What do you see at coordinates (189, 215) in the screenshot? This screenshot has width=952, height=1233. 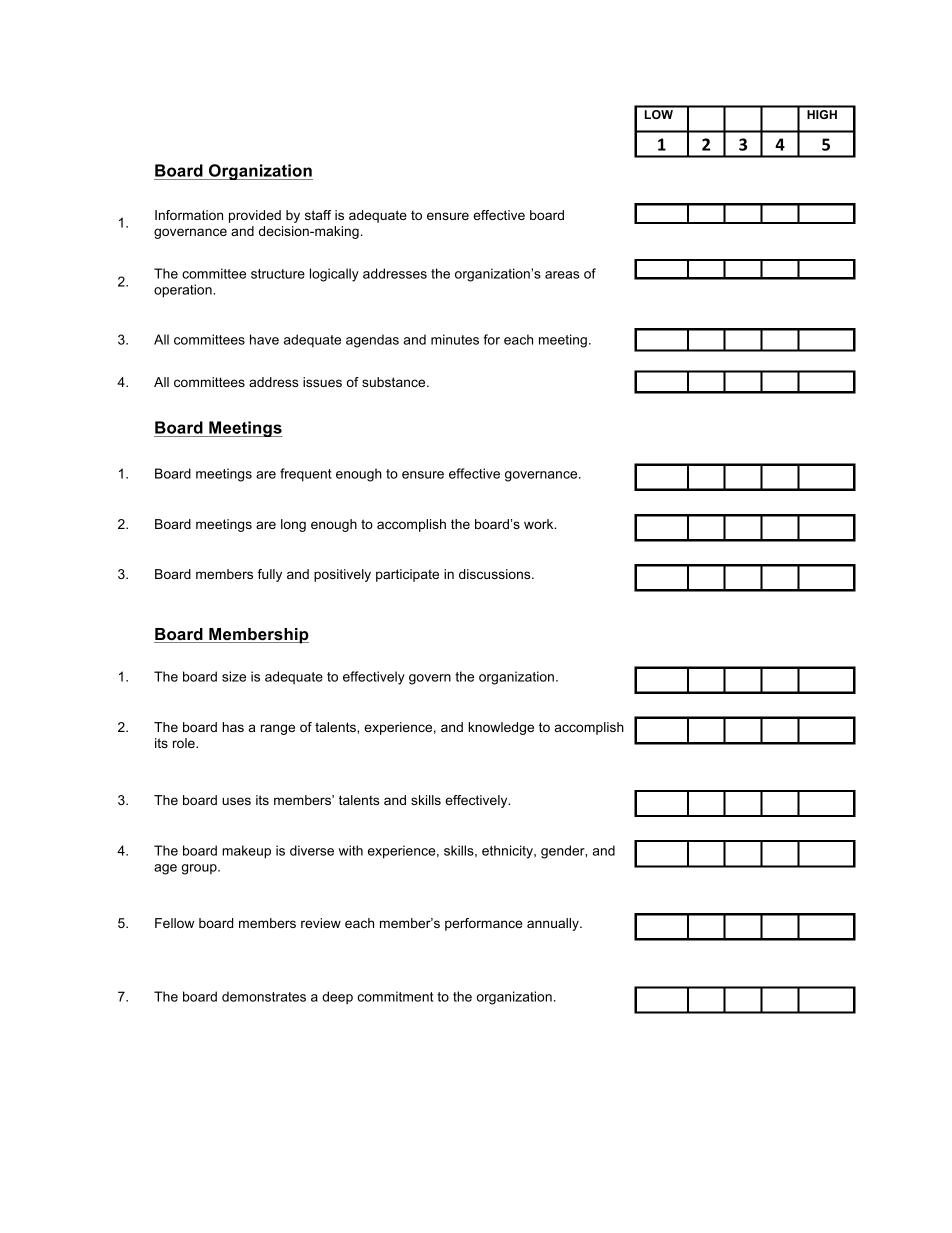 I see `Information` at bounding box center [189, 215].
